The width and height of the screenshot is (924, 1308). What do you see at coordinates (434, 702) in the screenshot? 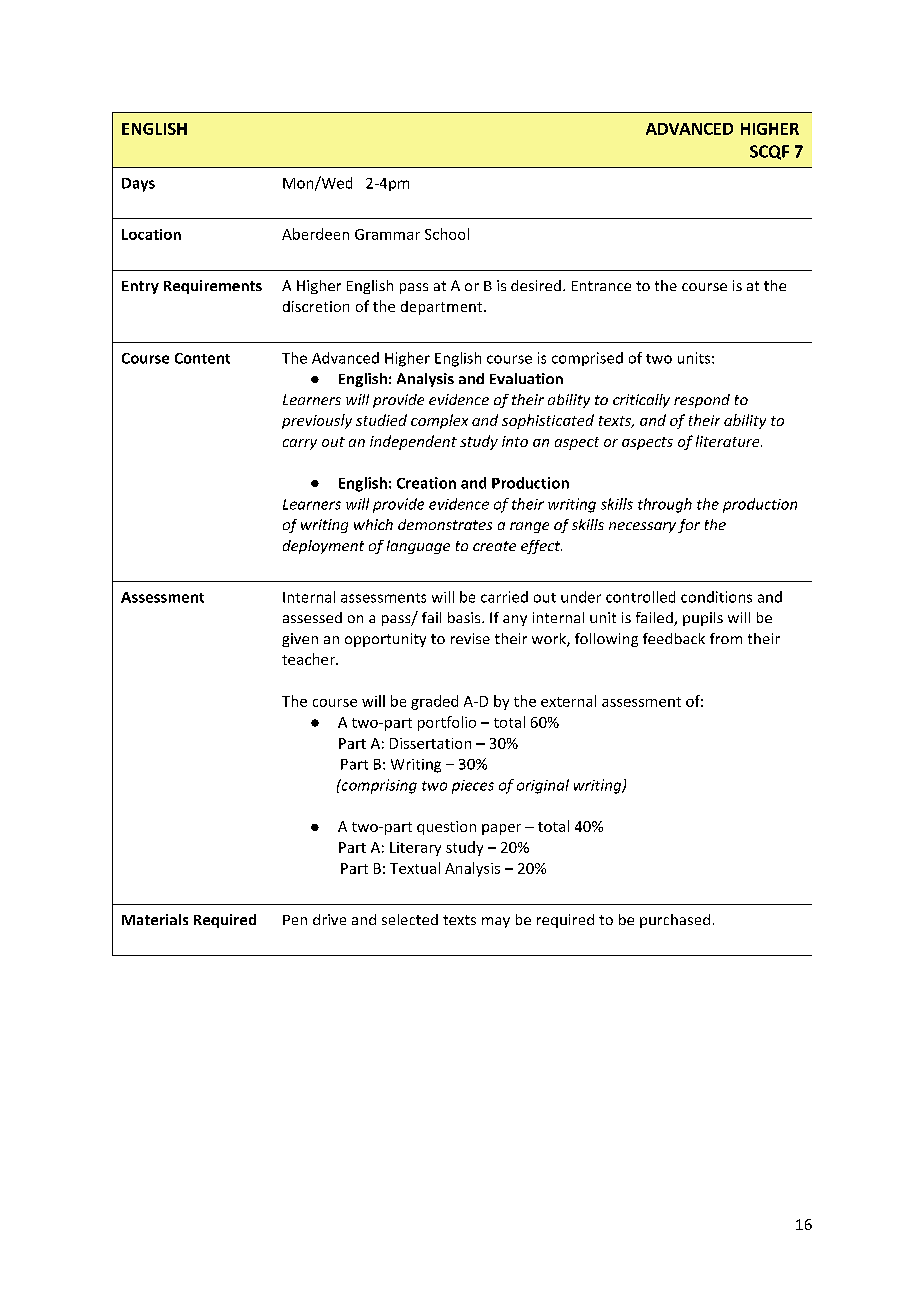
I see `graded` at bounding box center [434, 702].
